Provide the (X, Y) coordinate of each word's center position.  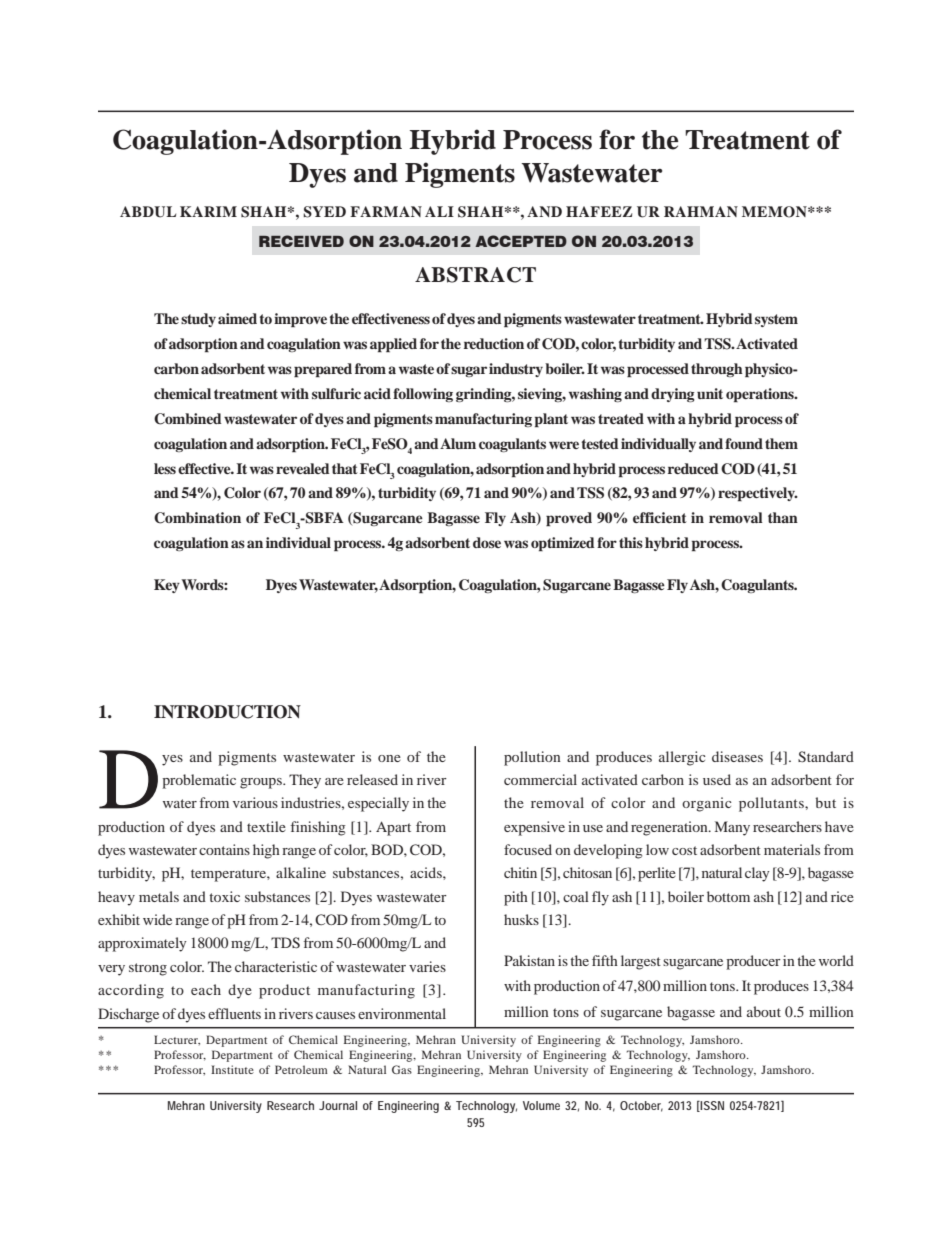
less (165, 468)
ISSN (711, 1106)
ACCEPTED (521, 241)
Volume (541, 1105)
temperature (229, 875)
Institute (232, 1069)
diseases (737, 756)
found (744, 443)
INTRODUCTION (227, 712)
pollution (532, 758)
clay (757, 874)
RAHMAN (701, 211)
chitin (520, 872)
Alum (458, 443)
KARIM (208, 211)
